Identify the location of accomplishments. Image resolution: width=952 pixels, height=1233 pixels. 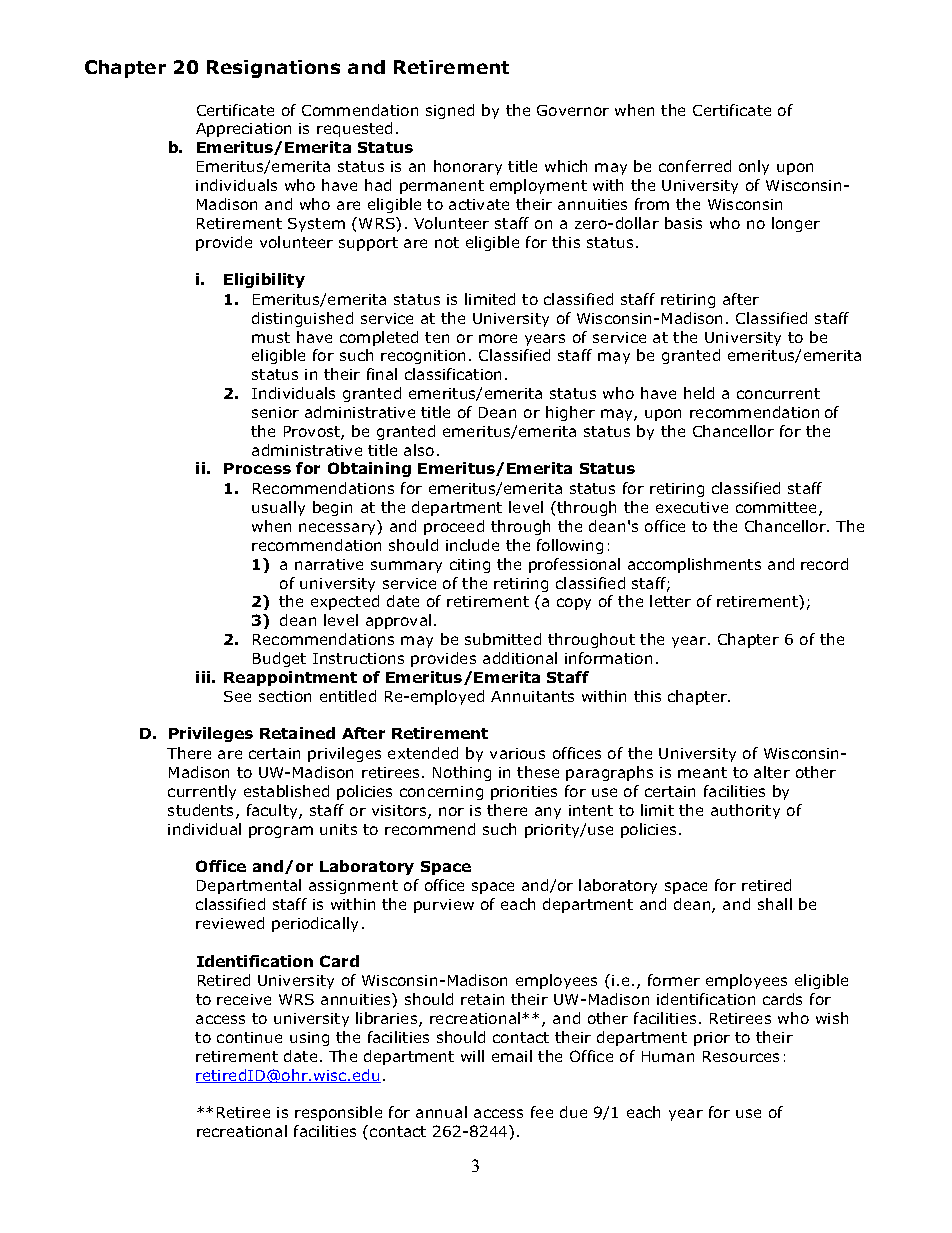
(694, 565).
